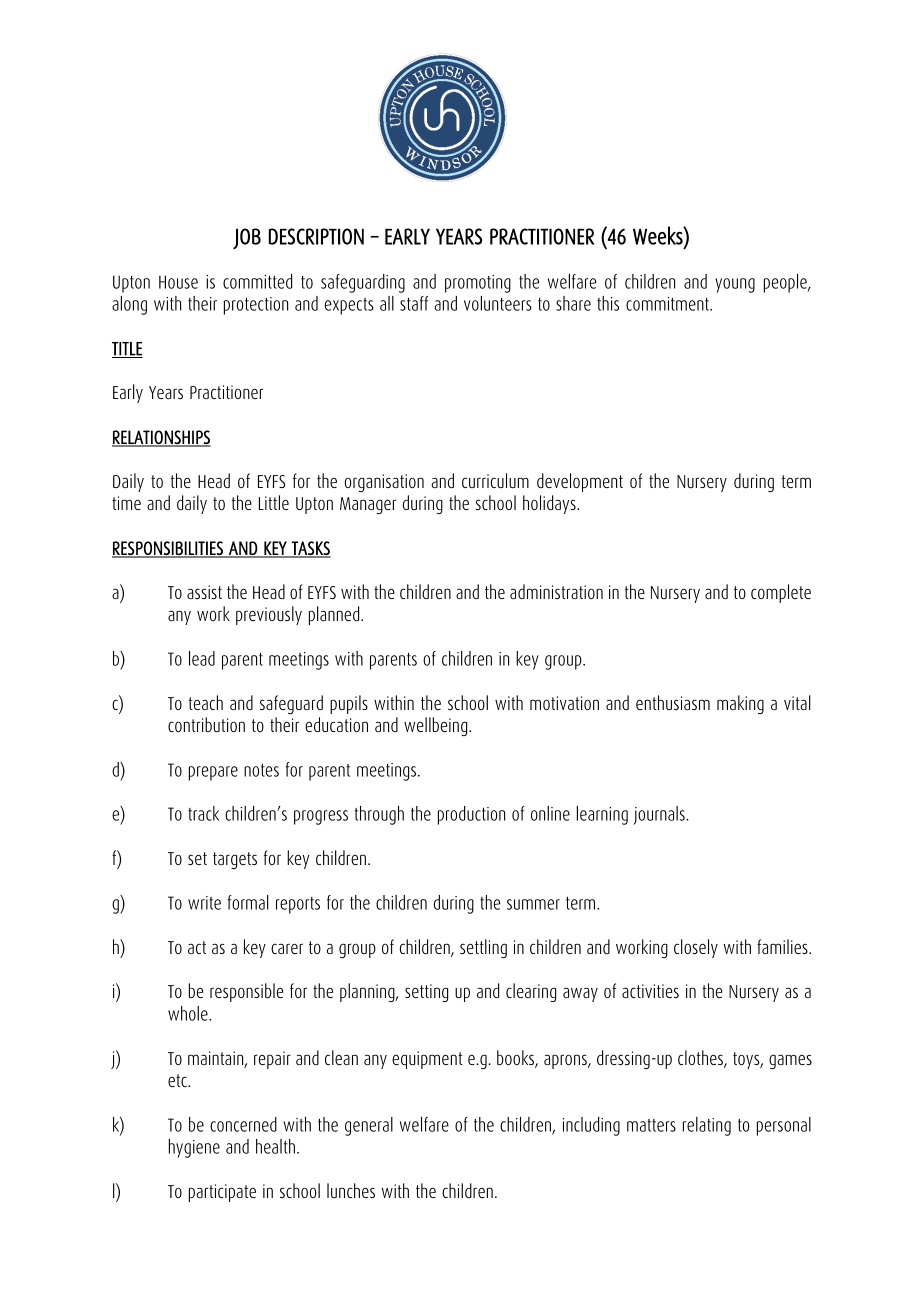 This screenshot has height=1308, width=924. Describe the element at coordinates (735, 285) in the screenshot. I see `young` at that location.
